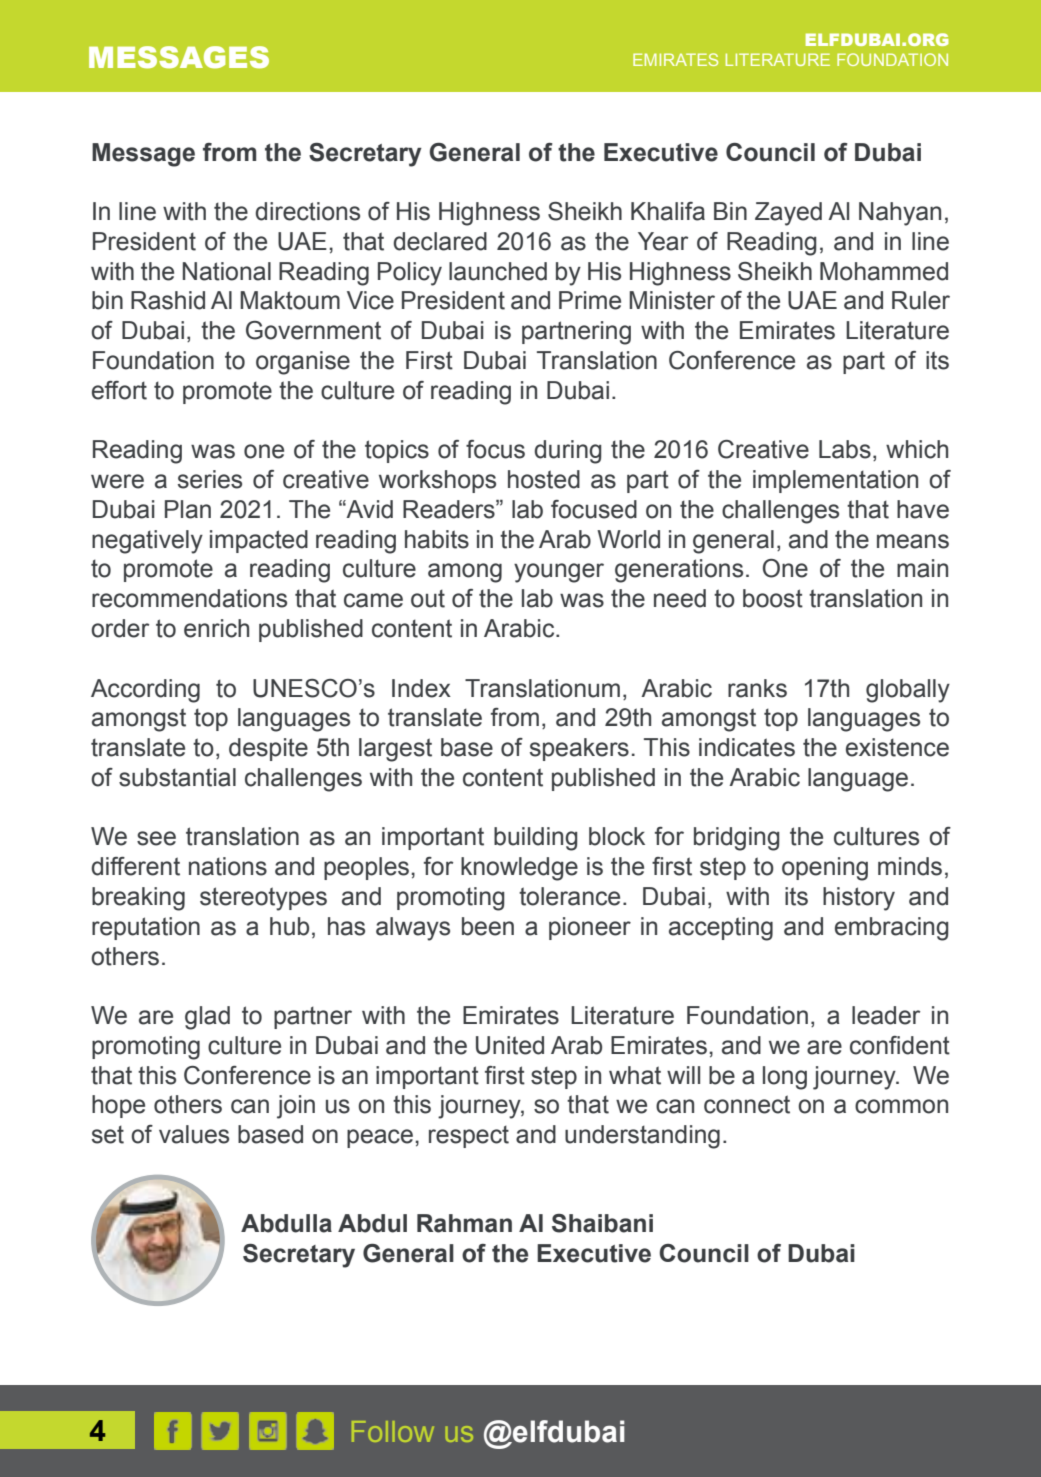 The image size is (1041, 1477). I want to click on implementation, so click(835, 481).
